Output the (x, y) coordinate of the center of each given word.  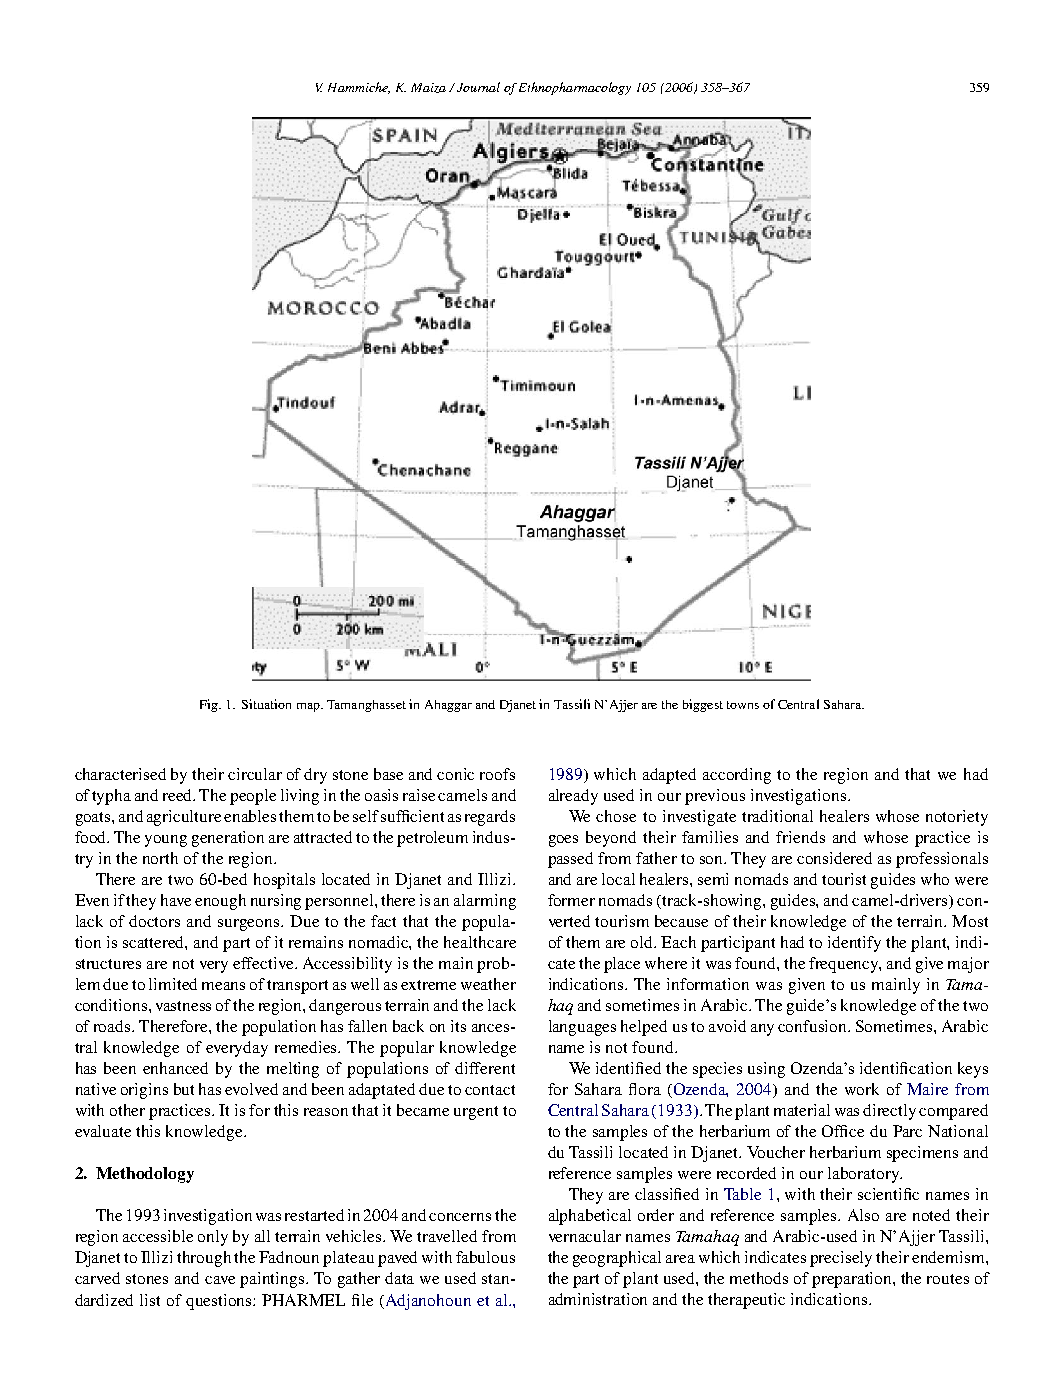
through (204, 1259)
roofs (497, 774)
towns (743, 705)
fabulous (485, 1257)
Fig (210, 705)
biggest (703, 705)
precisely (841, 1259)
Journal (478, 87)
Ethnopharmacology (575, 88)
